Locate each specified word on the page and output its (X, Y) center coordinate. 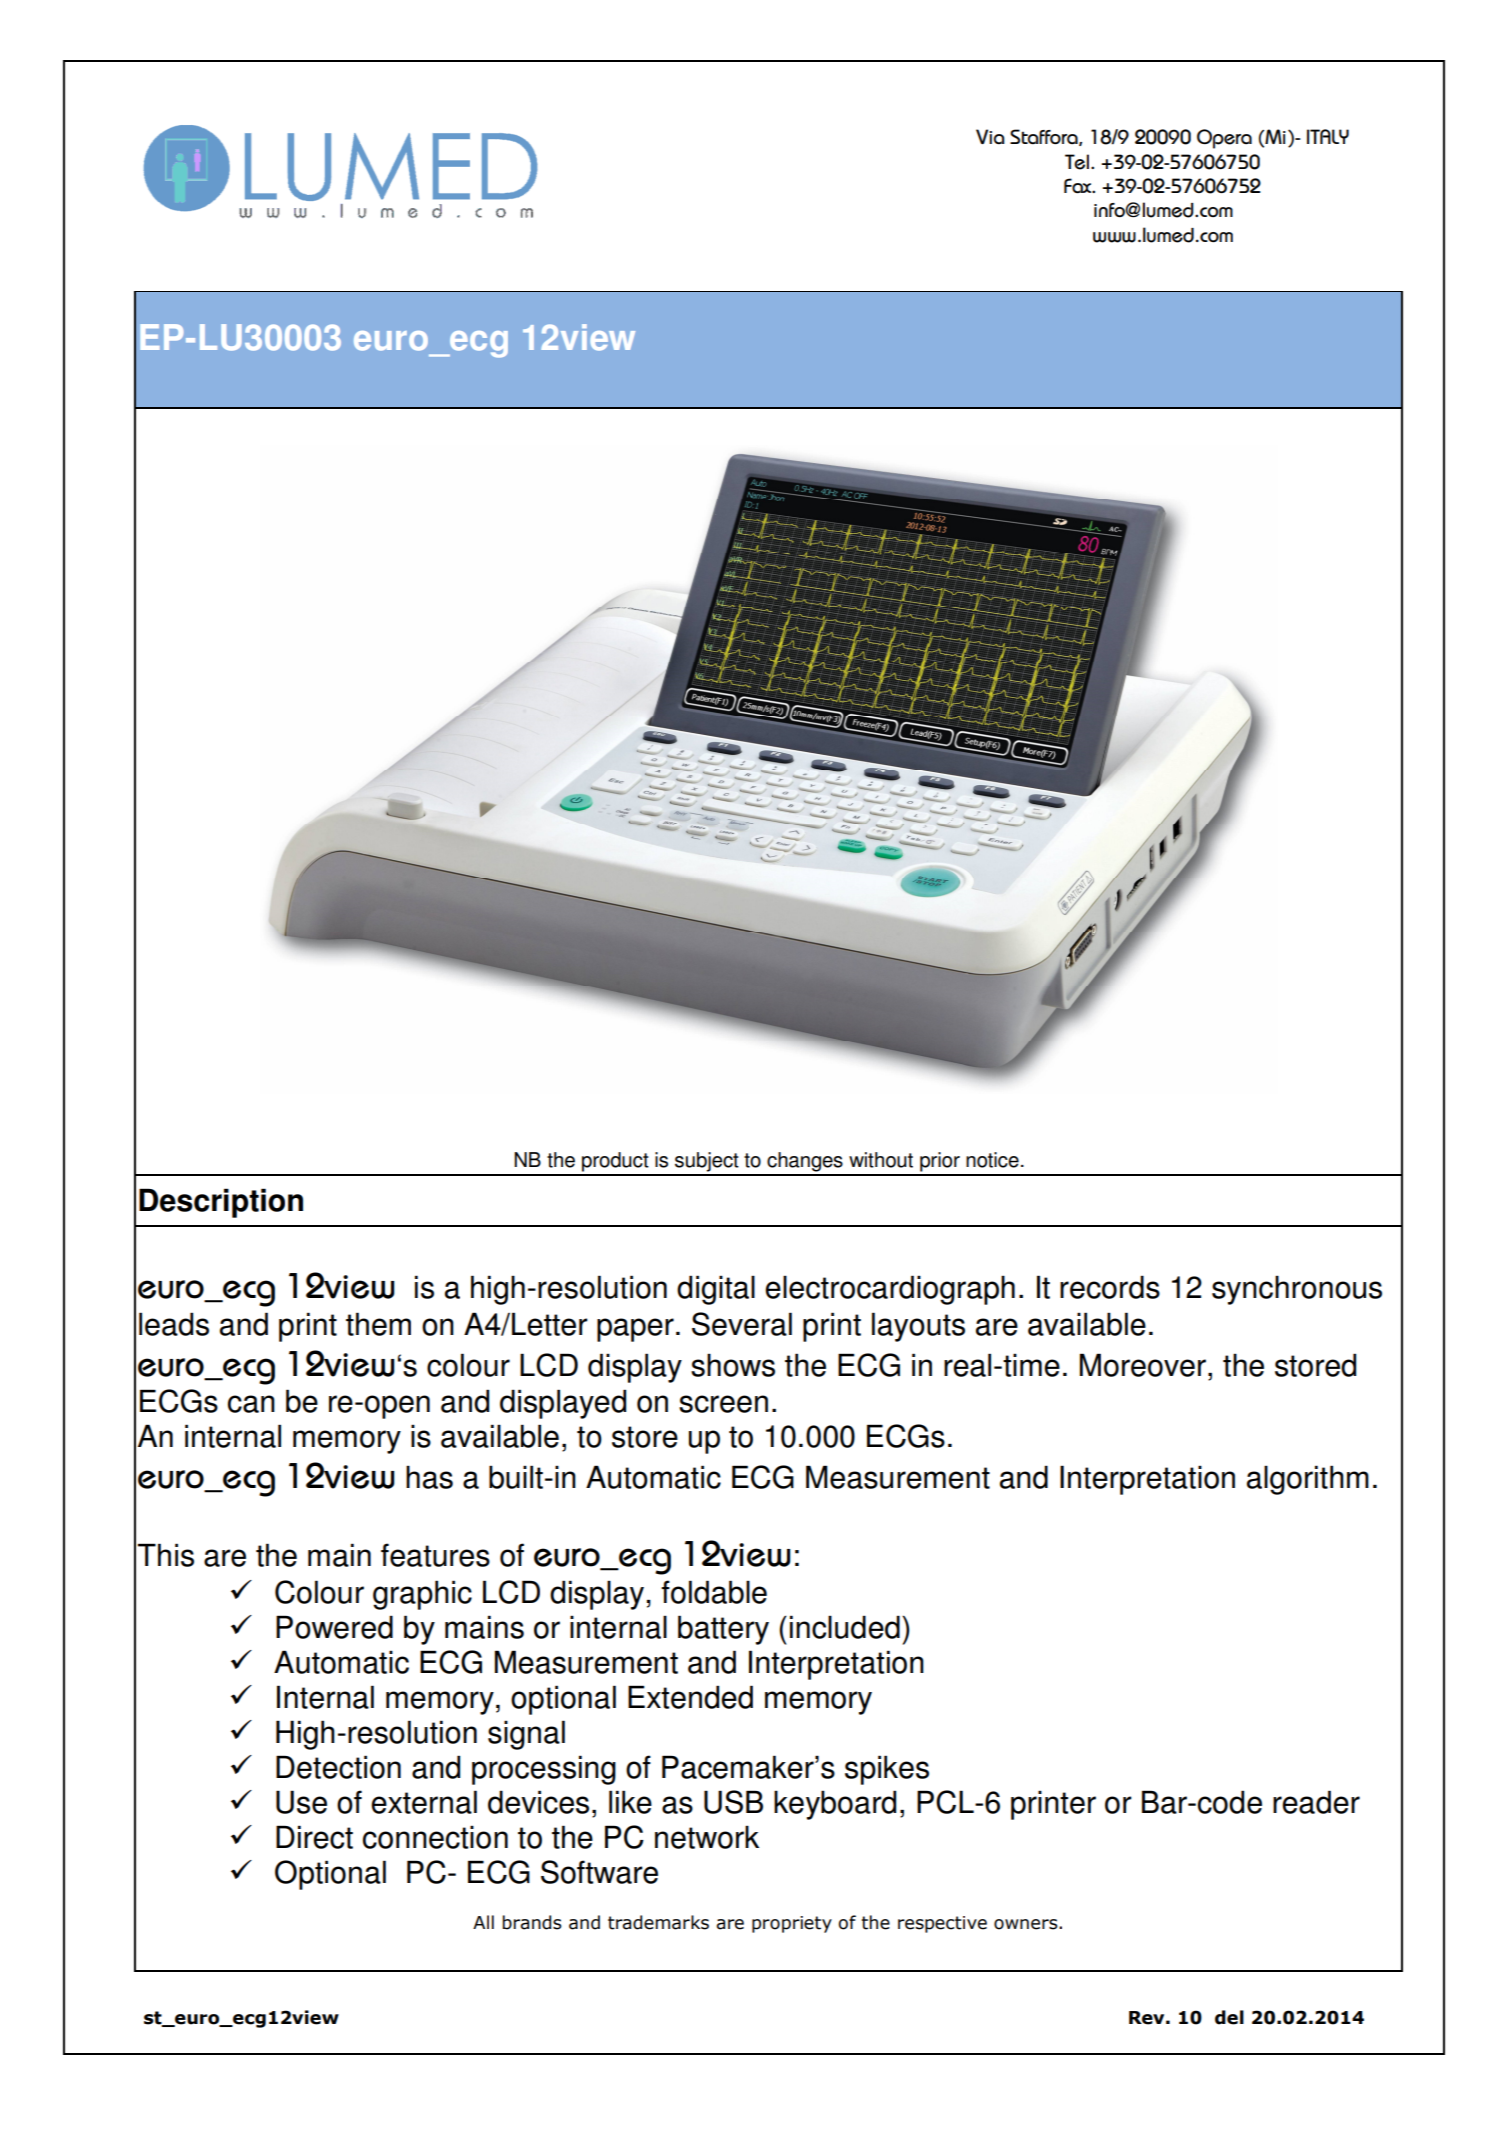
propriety (792, 1924)
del (1229, 2017)
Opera (1224, 139)
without (881, 1160)
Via (990, 136)
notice (992, 1160)
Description (221, 1203)
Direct (314, 1837)
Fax (1079, 185)
